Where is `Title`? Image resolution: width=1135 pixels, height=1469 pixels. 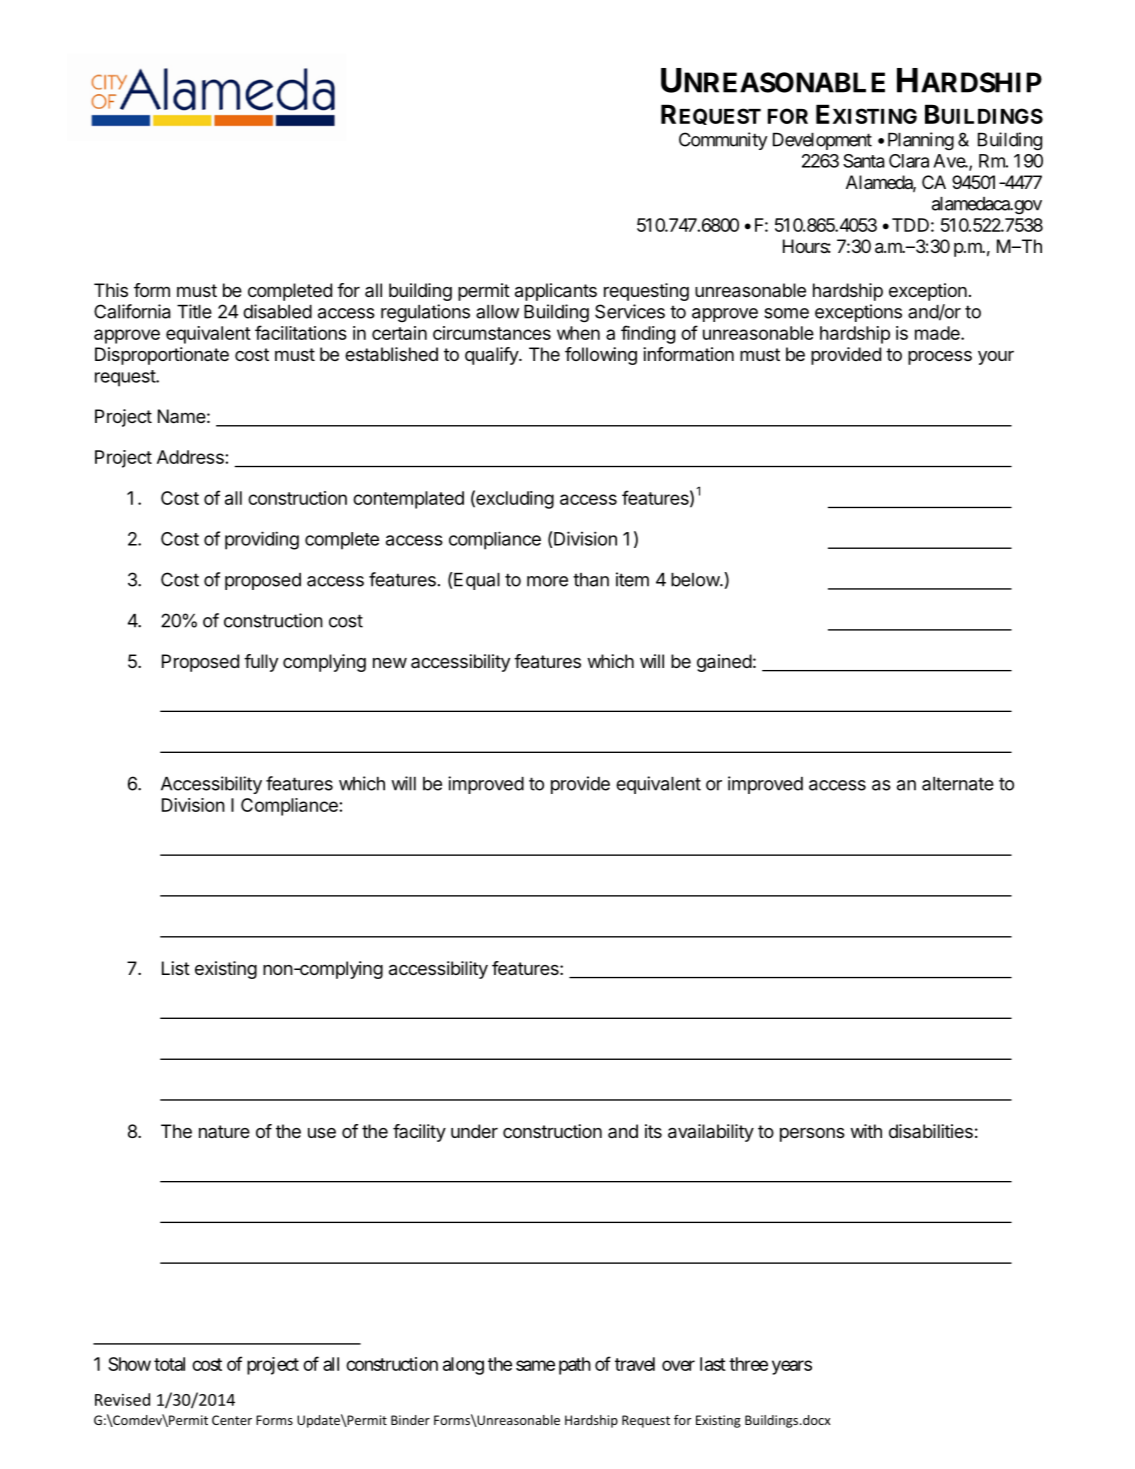
Title is located at coordinates (194, 311).
